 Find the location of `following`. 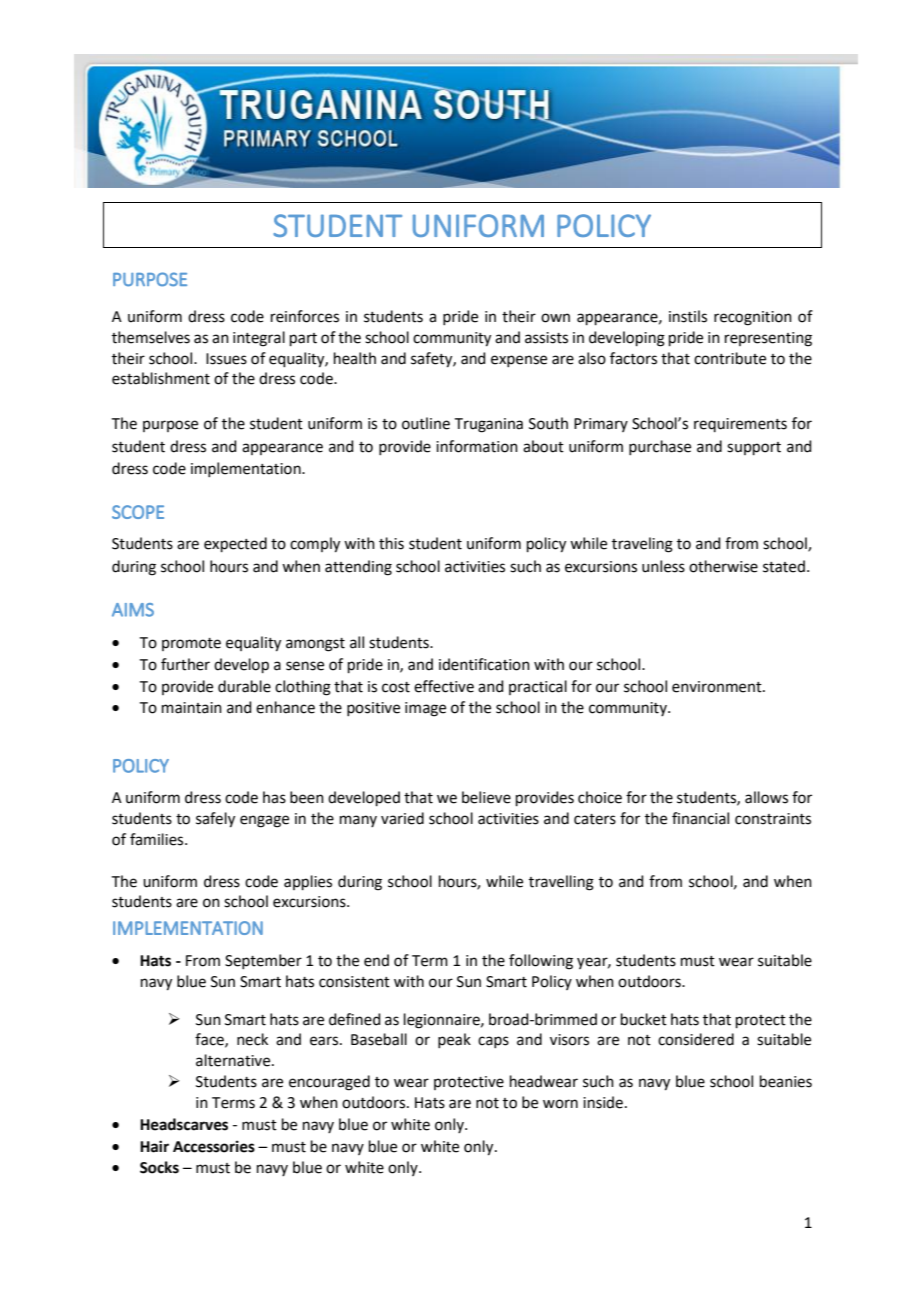

following is located at coordinates (541, 962).
